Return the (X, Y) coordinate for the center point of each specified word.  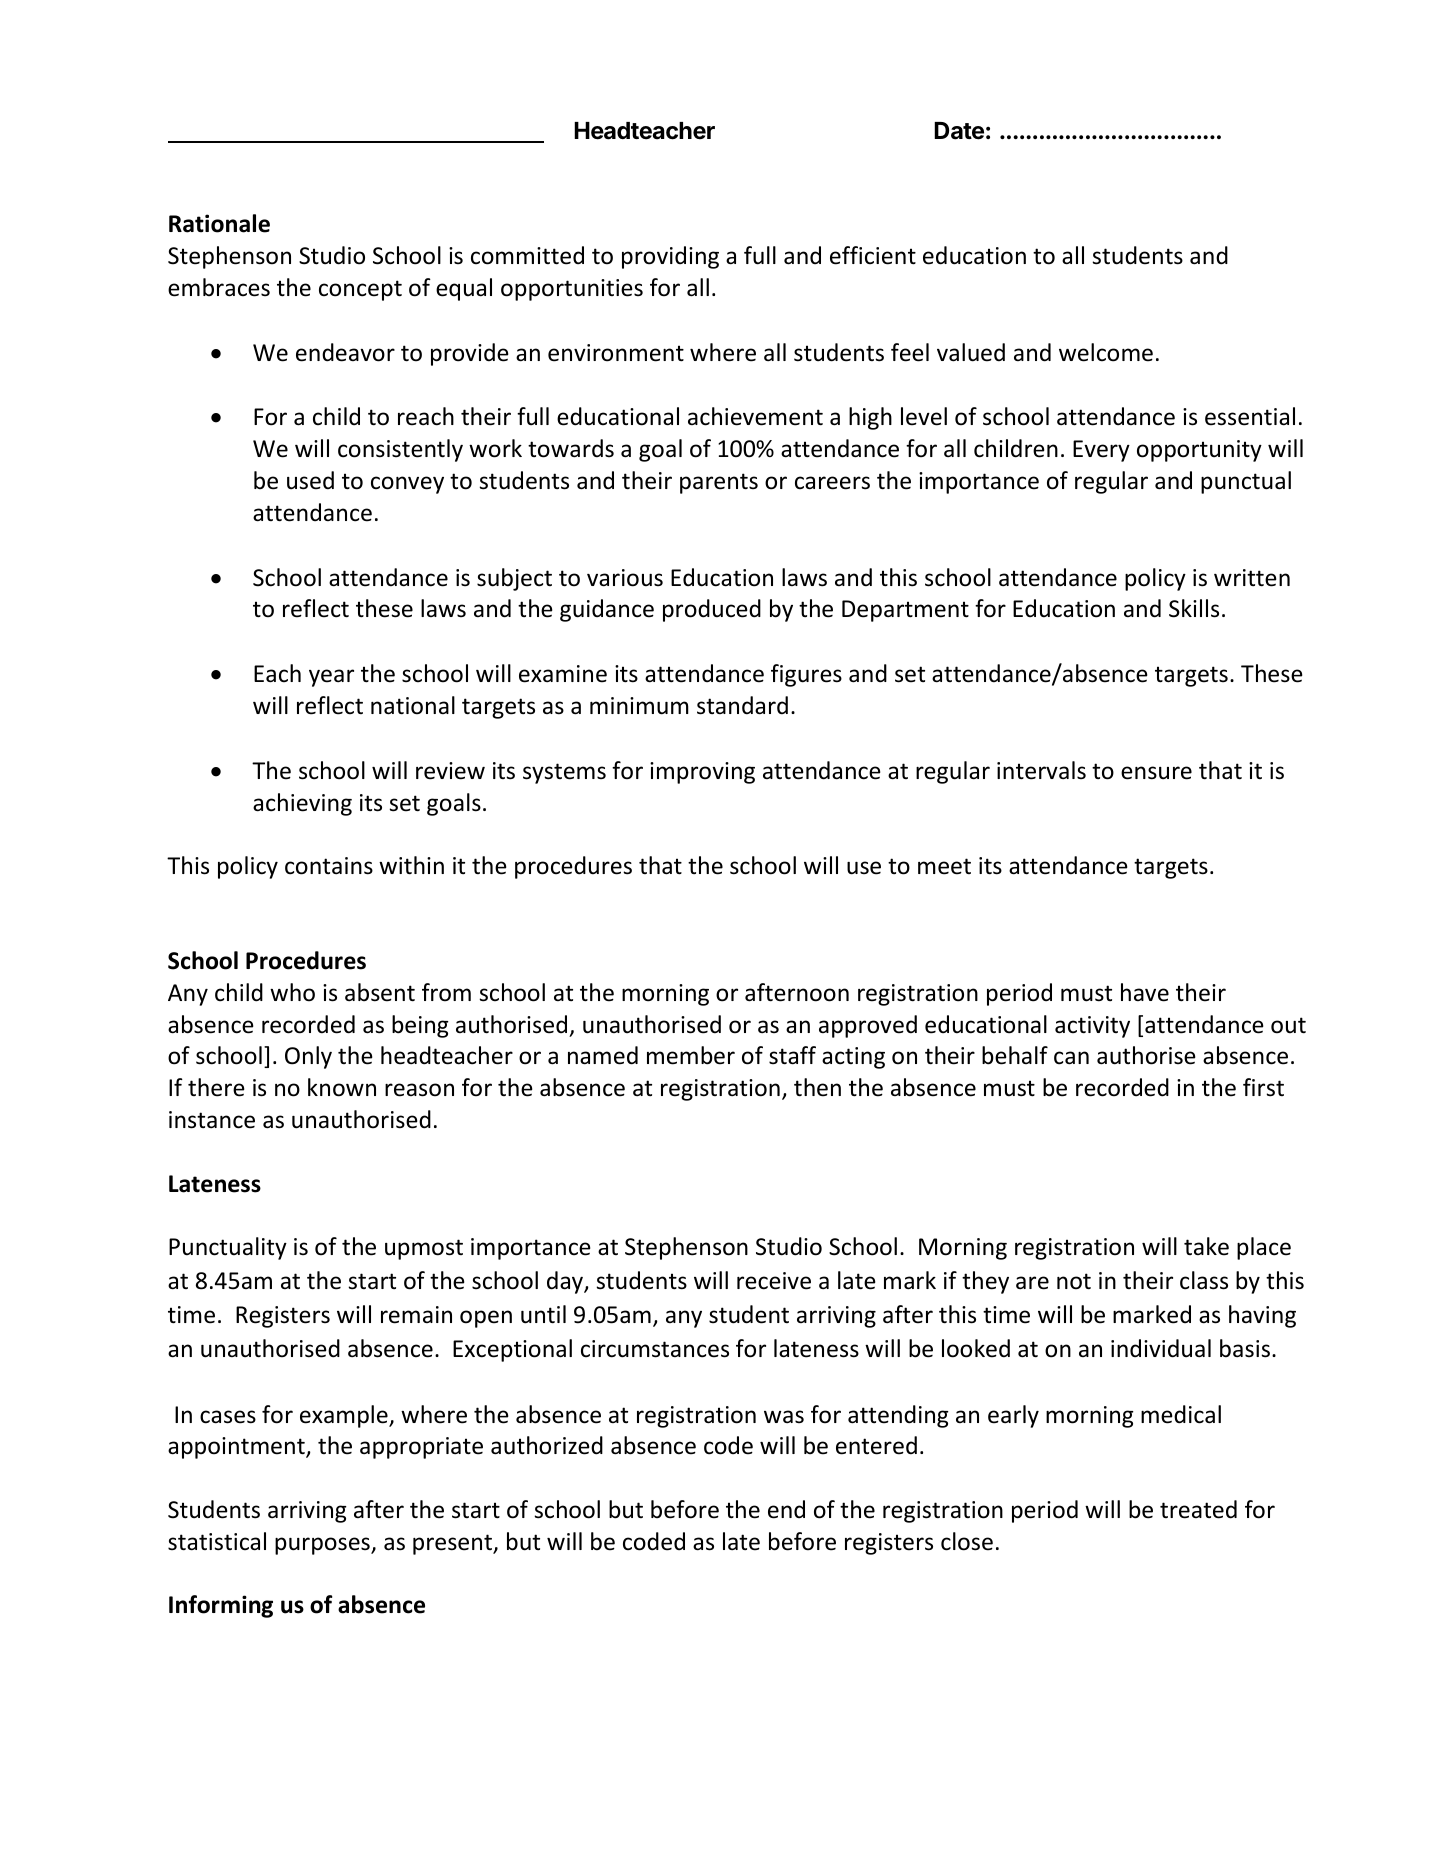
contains (329, 866)
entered (876, 1445)
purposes (323, 1546)
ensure (1156, 773)
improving (702, 773)
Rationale (219, 223)
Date (959, 131)
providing (670, 257)
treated (1198, 1509)
